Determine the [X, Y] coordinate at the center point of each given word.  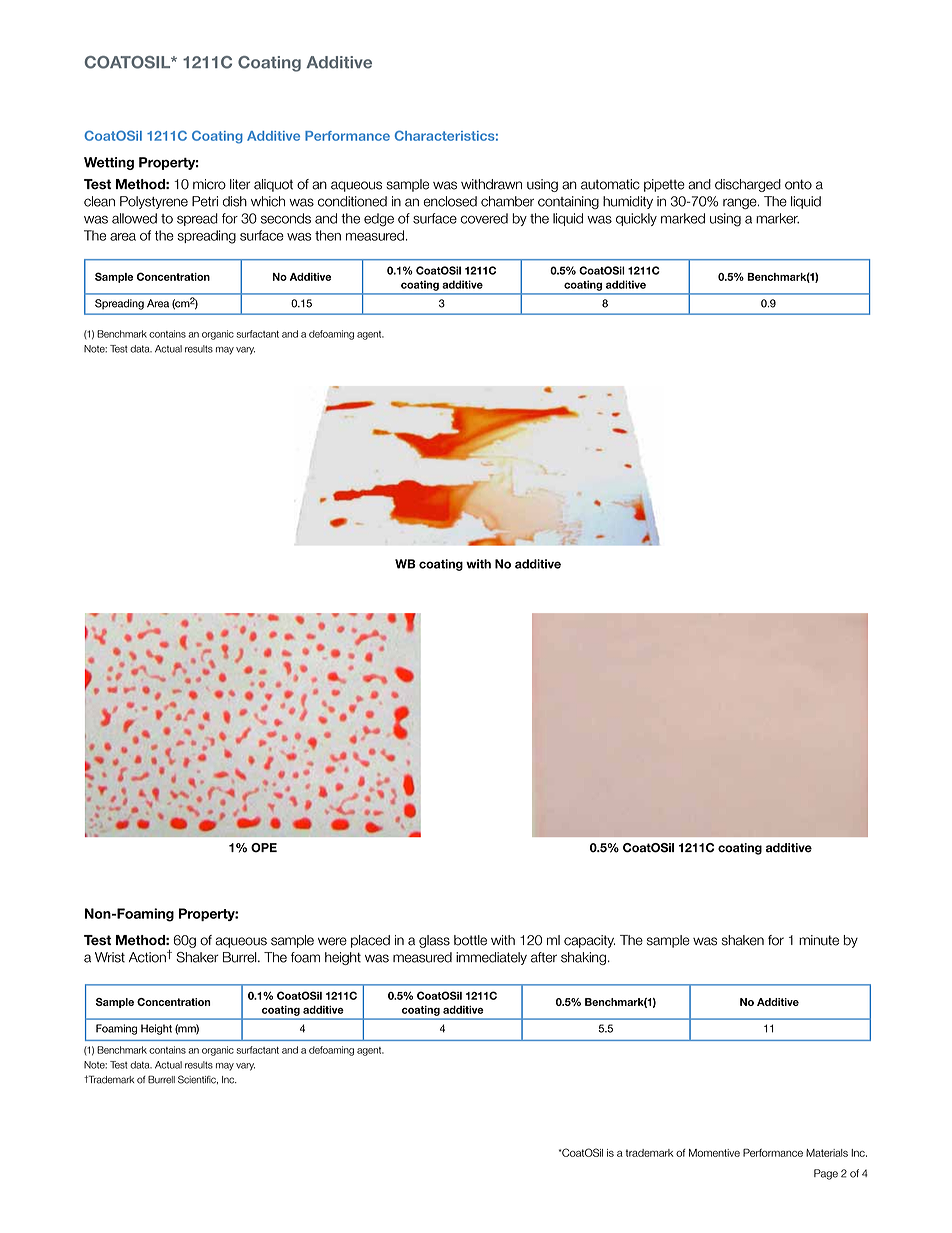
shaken [743, 940]
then [328, 235]
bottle [470, 940]
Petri [205, 201]
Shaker [197, 957]
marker [777, 218]
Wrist [110, 957]
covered [484, 218]
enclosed [450, 201]
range [741, 203]
